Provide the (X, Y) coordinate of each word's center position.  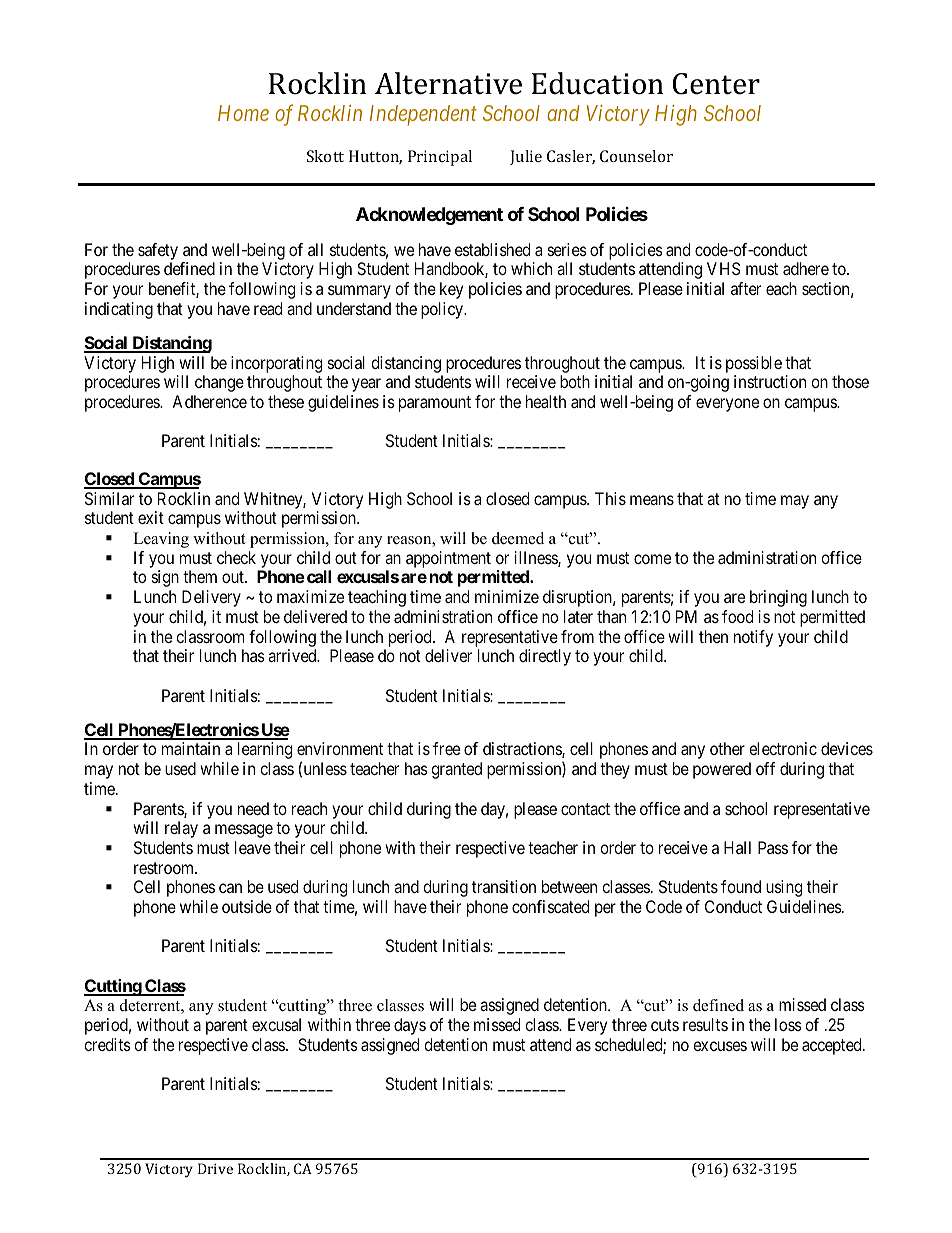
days (410, 1026)
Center (716, 84)
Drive (215, 1168)
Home (243, 113)
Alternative (448, 83)
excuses (720, 1046)
